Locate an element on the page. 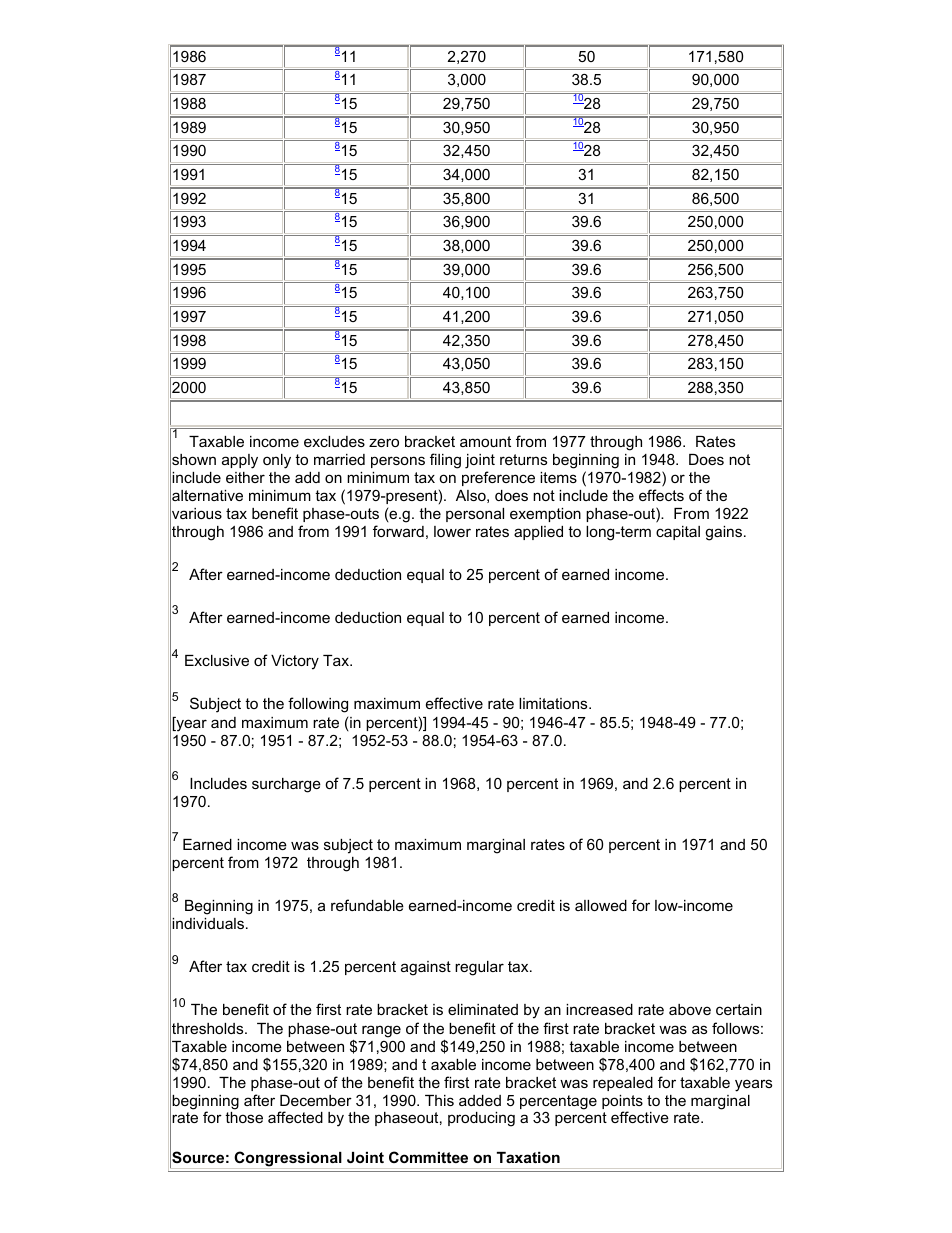  regular is located at coordinates (479, 968).
